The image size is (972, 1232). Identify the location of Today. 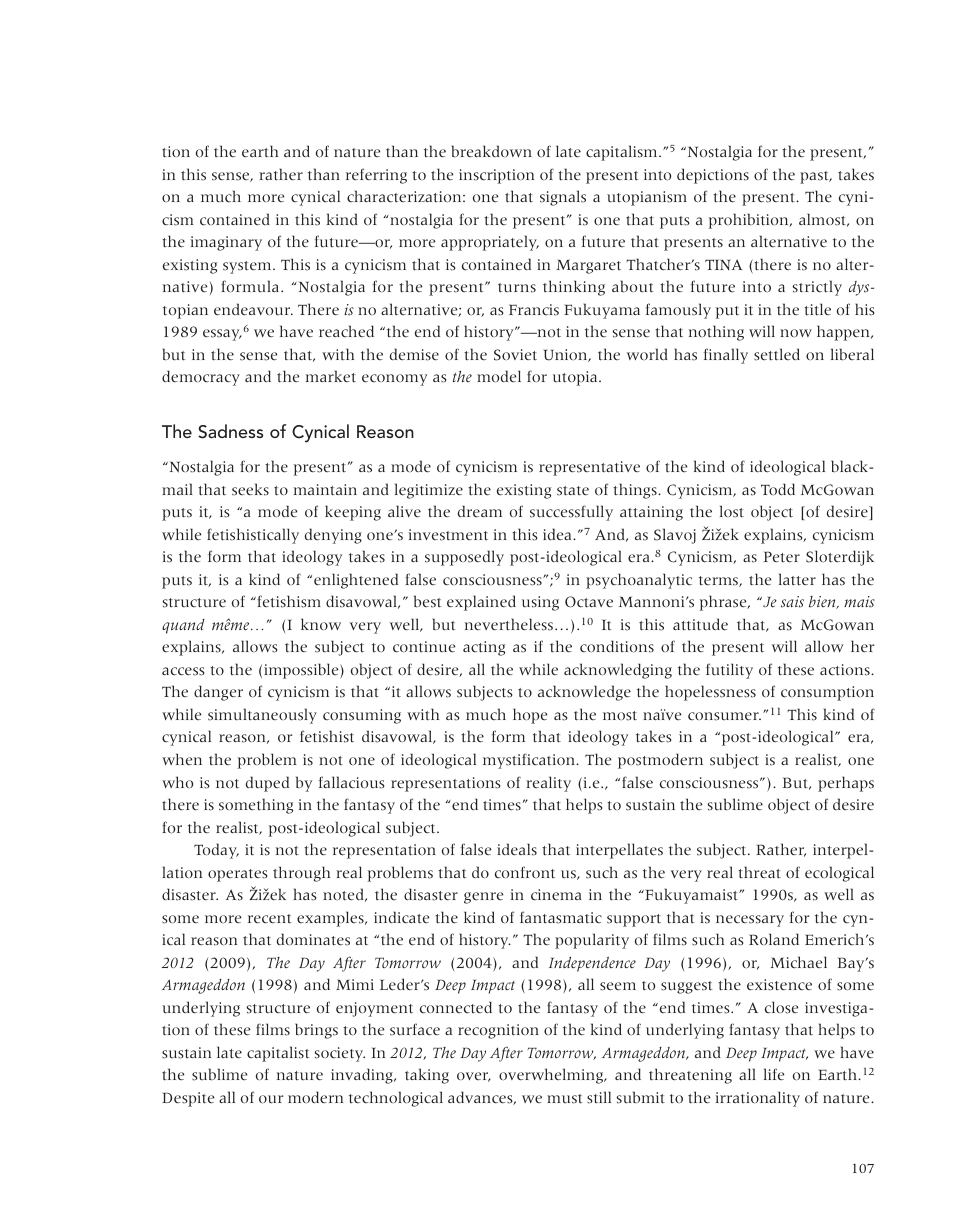
(216, 851).
